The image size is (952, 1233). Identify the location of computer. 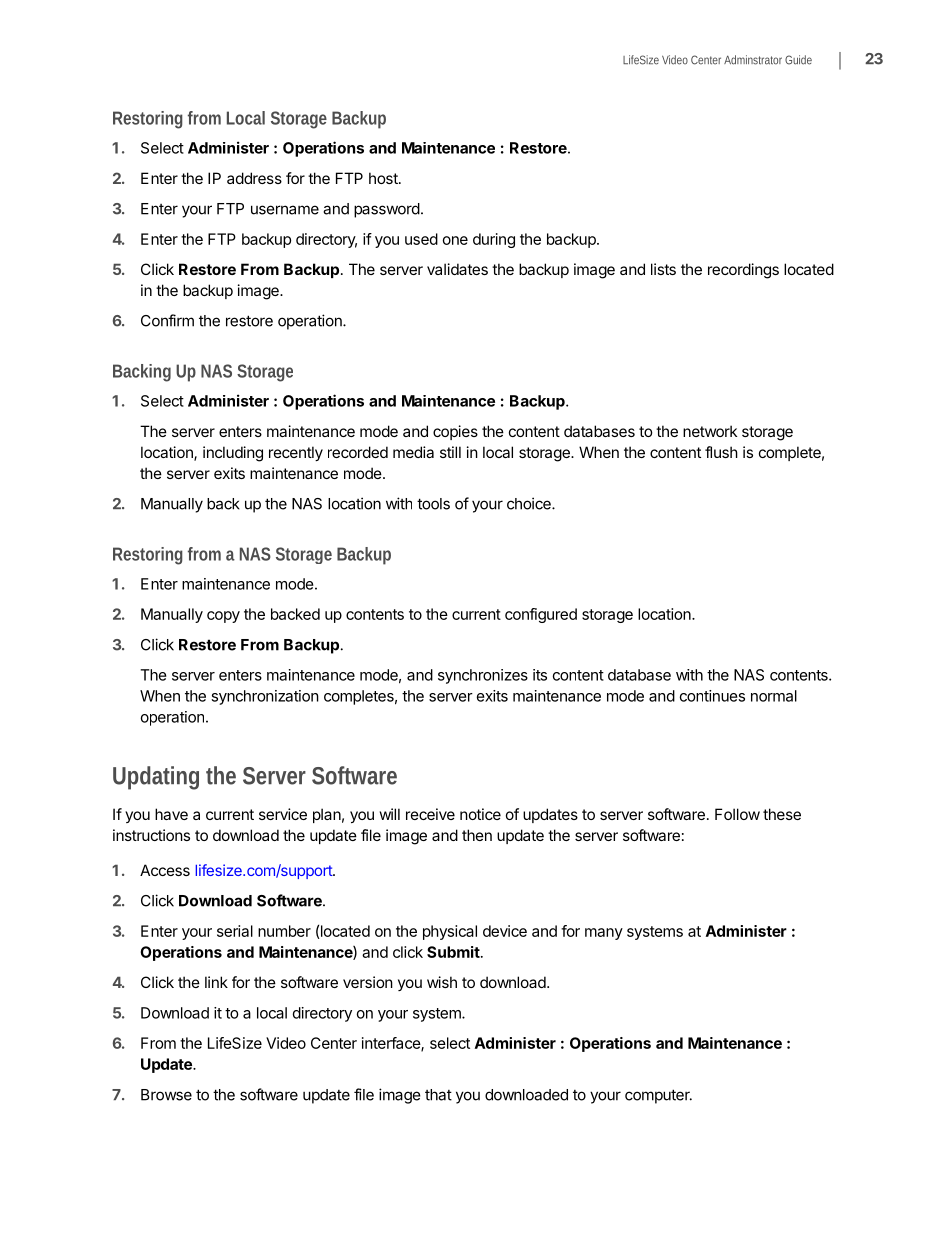
(658, 1096).
